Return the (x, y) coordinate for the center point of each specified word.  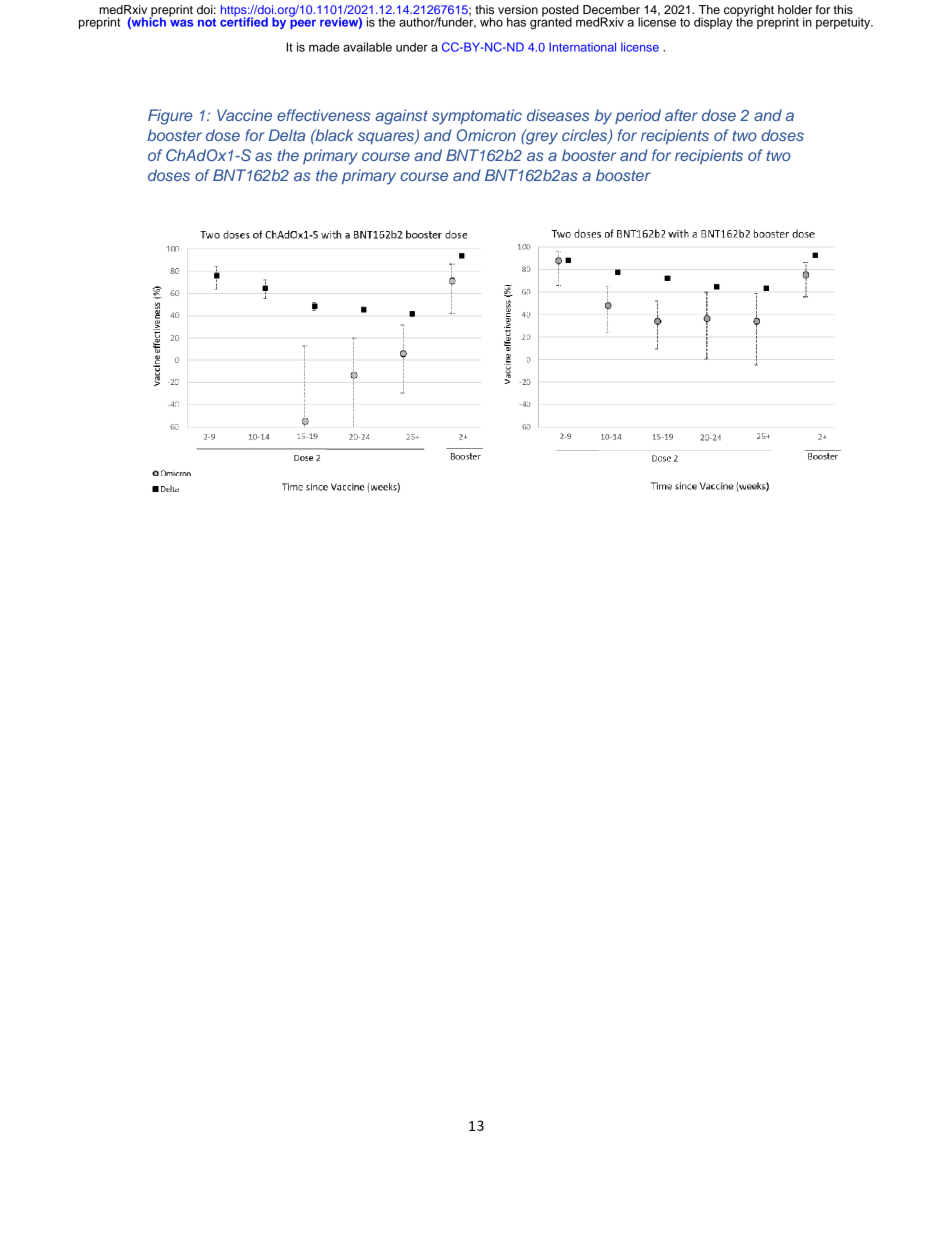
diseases (558, 115)
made (324, 47)
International (582, 47)
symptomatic (477, 117)
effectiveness (323, 115)
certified (244, 21)
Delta (287, 135)
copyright (749, 12)
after (681, 115)
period (638, 116)
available (367, 47)
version (518, 9)
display (713, 23)
